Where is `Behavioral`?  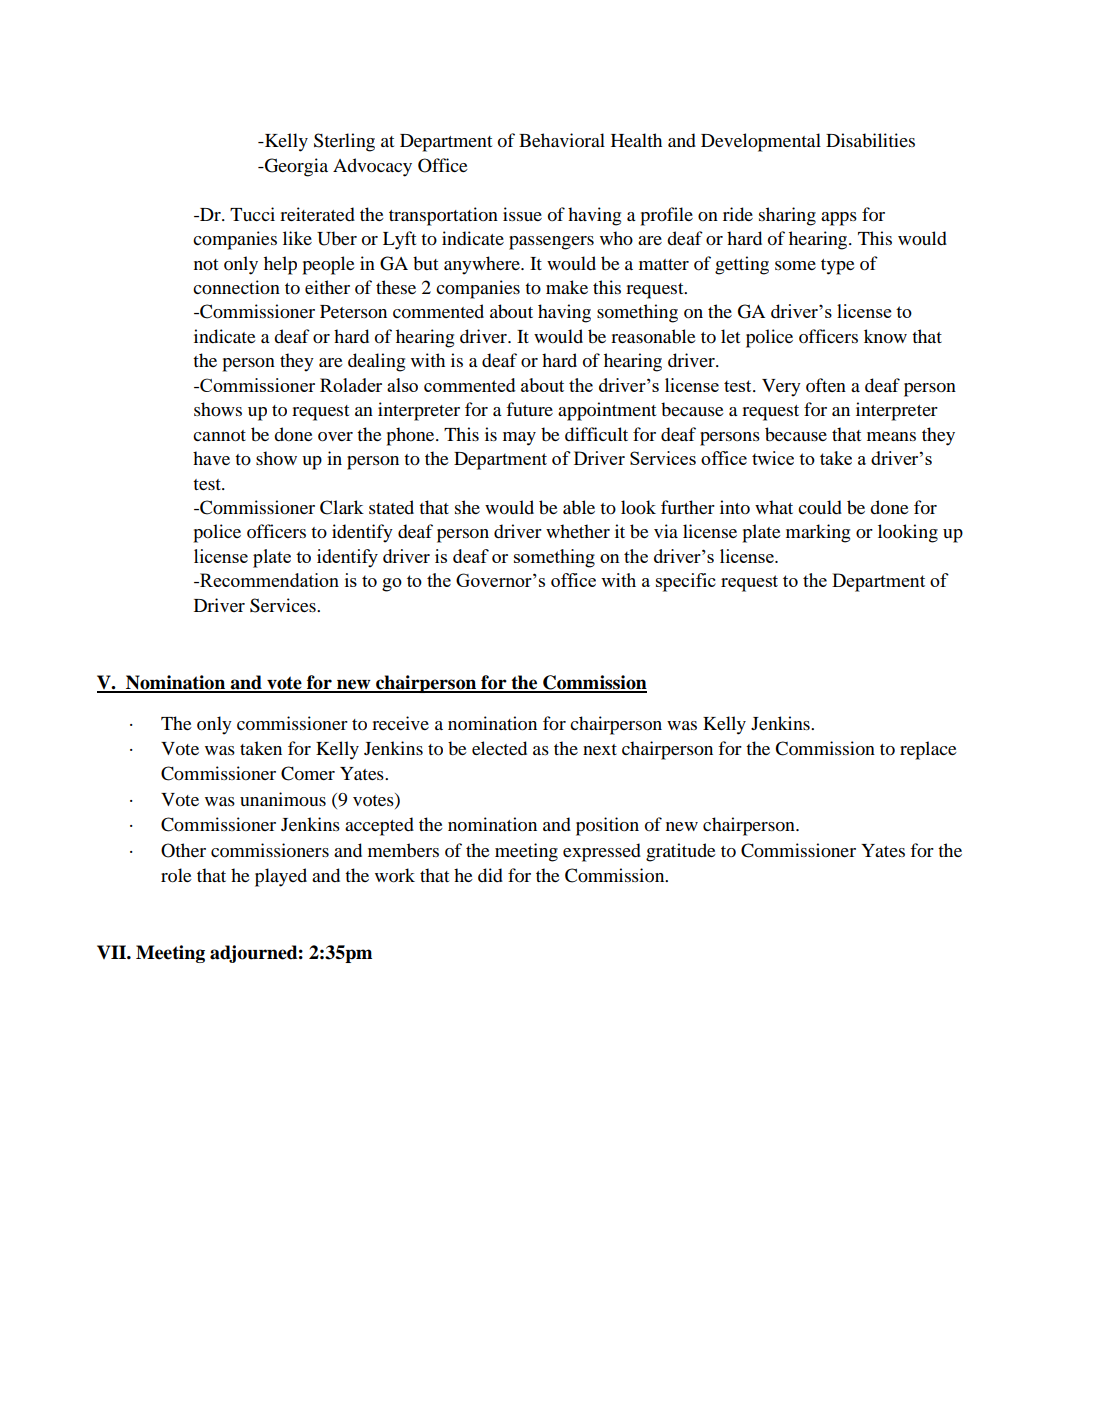 Behavioral is located at coordinates (562, 140).
